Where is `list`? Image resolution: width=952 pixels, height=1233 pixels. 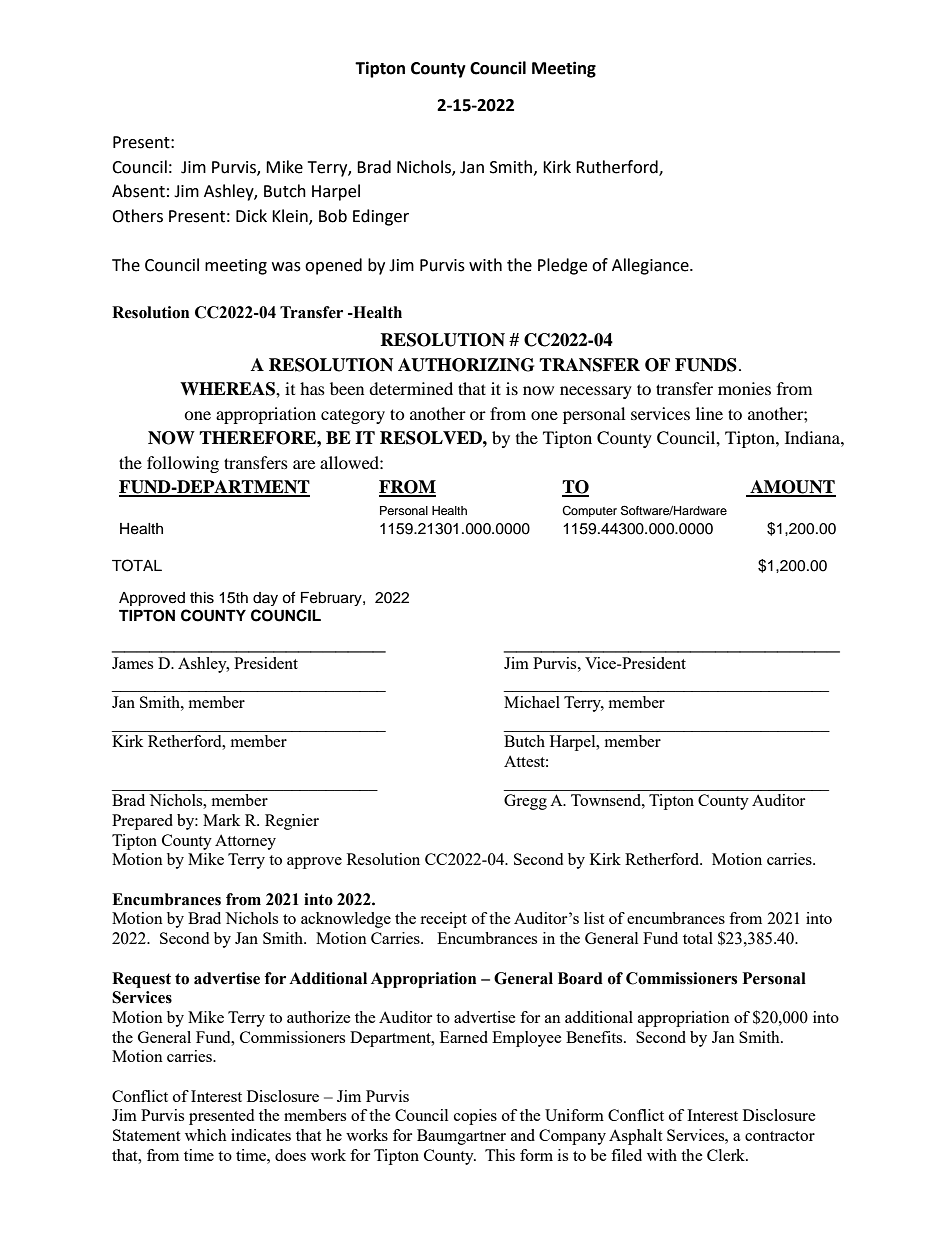 list is located at coordinates (594, 918).
